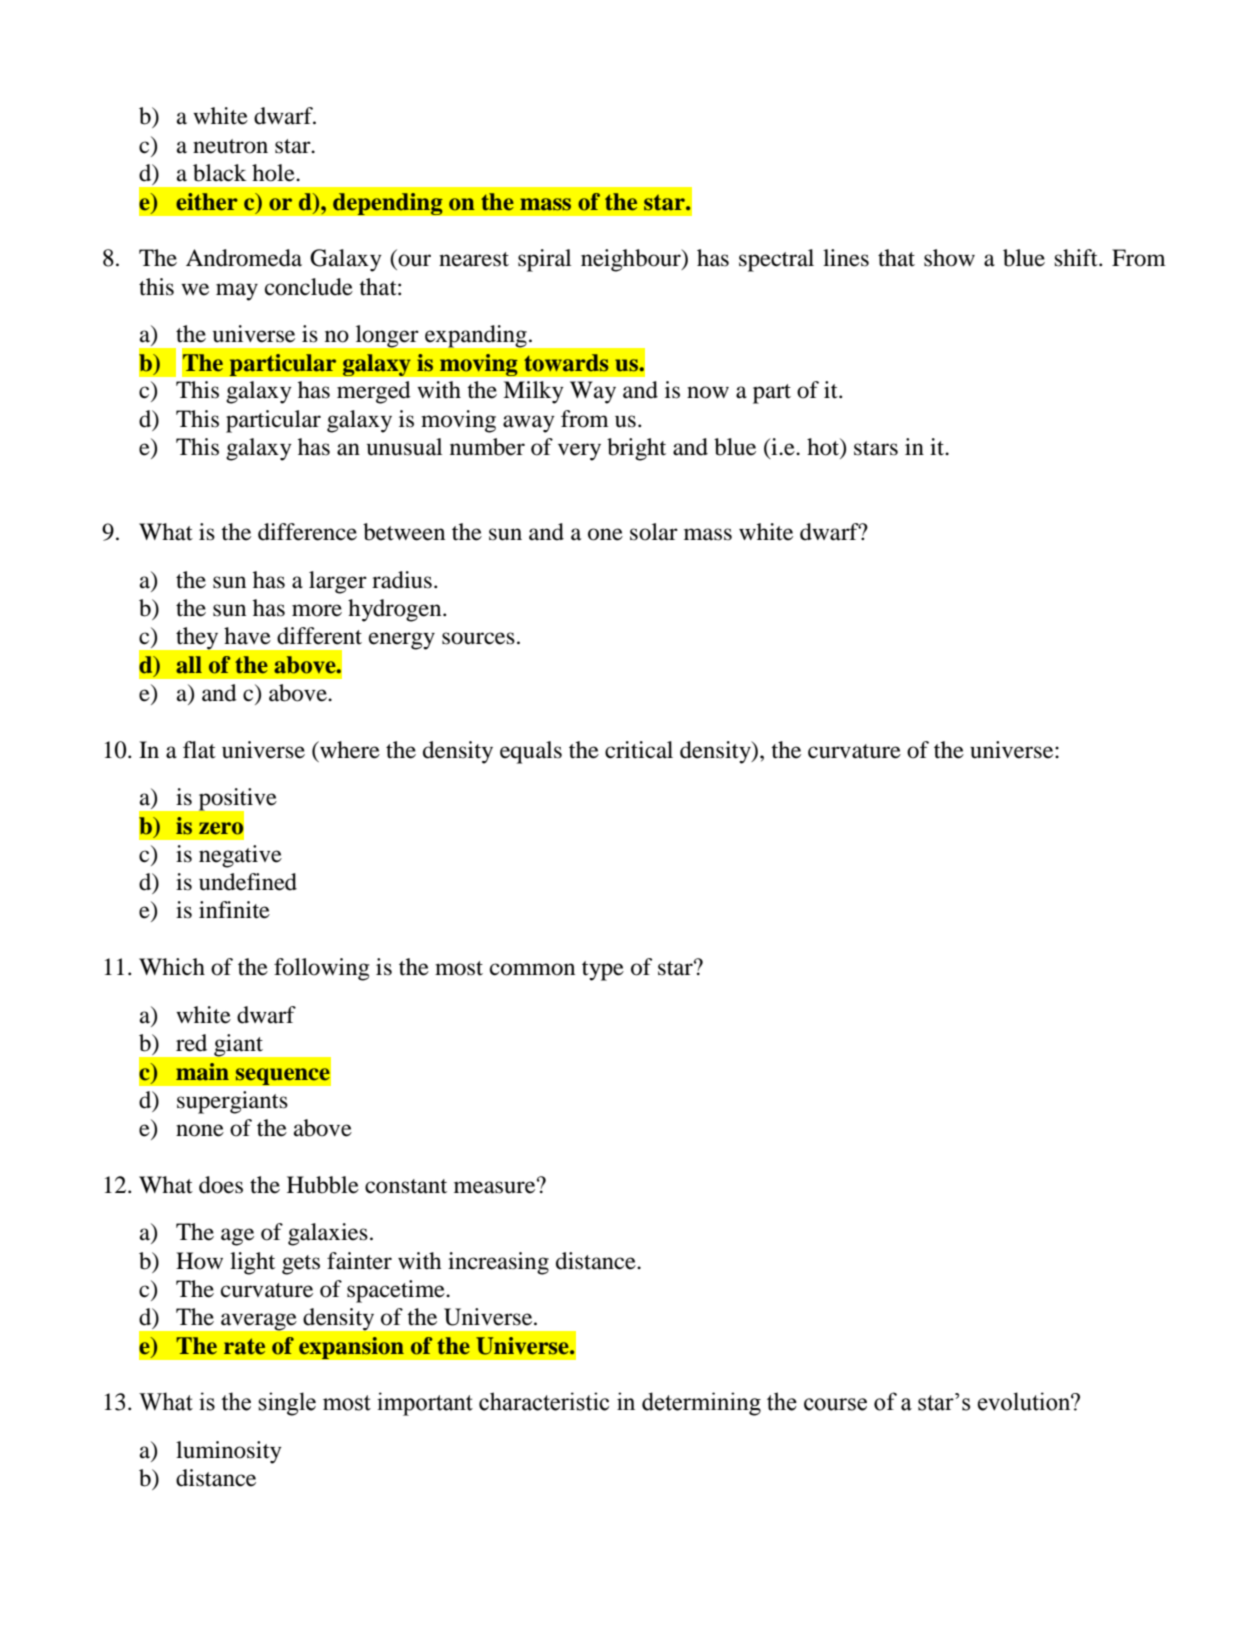 This image has width=1258, height=1628. Describe the element at coordinates (274, 173) in the image. I see `hole` at that location.
